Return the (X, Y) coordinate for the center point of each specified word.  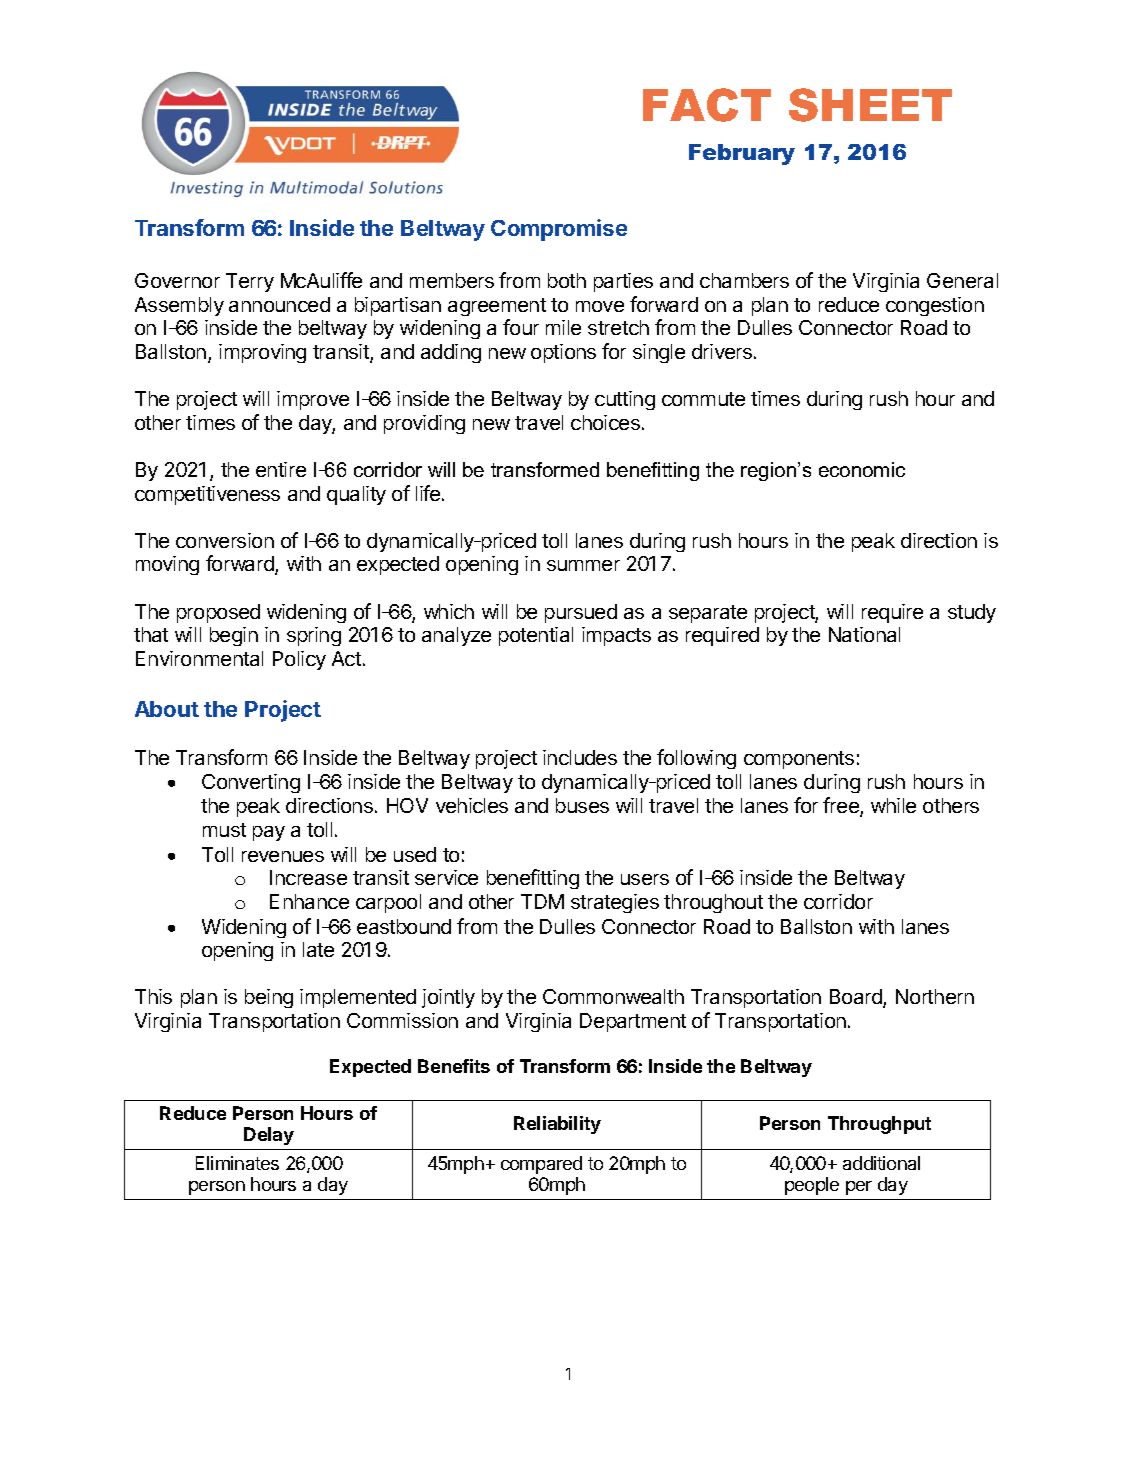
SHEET (870, 105)
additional (881, 1163)
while (893, 805)
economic (862, 469)
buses (582, 805)
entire (281, 469)
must (224, 830)
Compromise (559, 230)
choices (605, 422)
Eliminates (237, 1163)
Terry (250, 282)
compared (541, 1165)
